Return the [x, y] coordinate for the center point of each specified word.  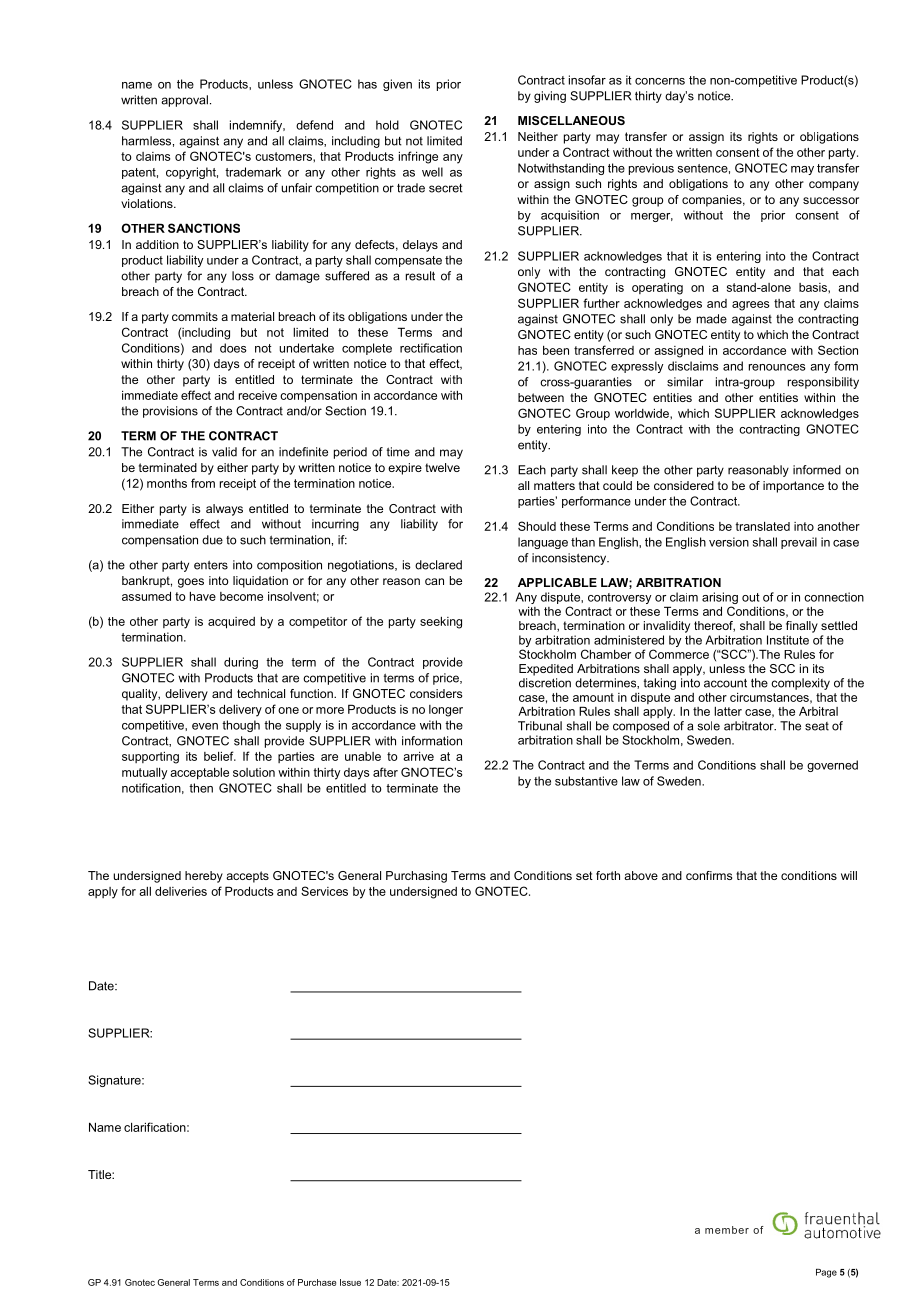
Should [537, 526]
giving [550, 97]
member [727, 1230]
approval [184, 101]
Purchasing [416, 877]
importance [793, 487]
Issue [350, 1282]
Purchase [317, 1282]
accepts [247, 877]
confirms [709, 875]
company [834, 186]
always [224, 510]
